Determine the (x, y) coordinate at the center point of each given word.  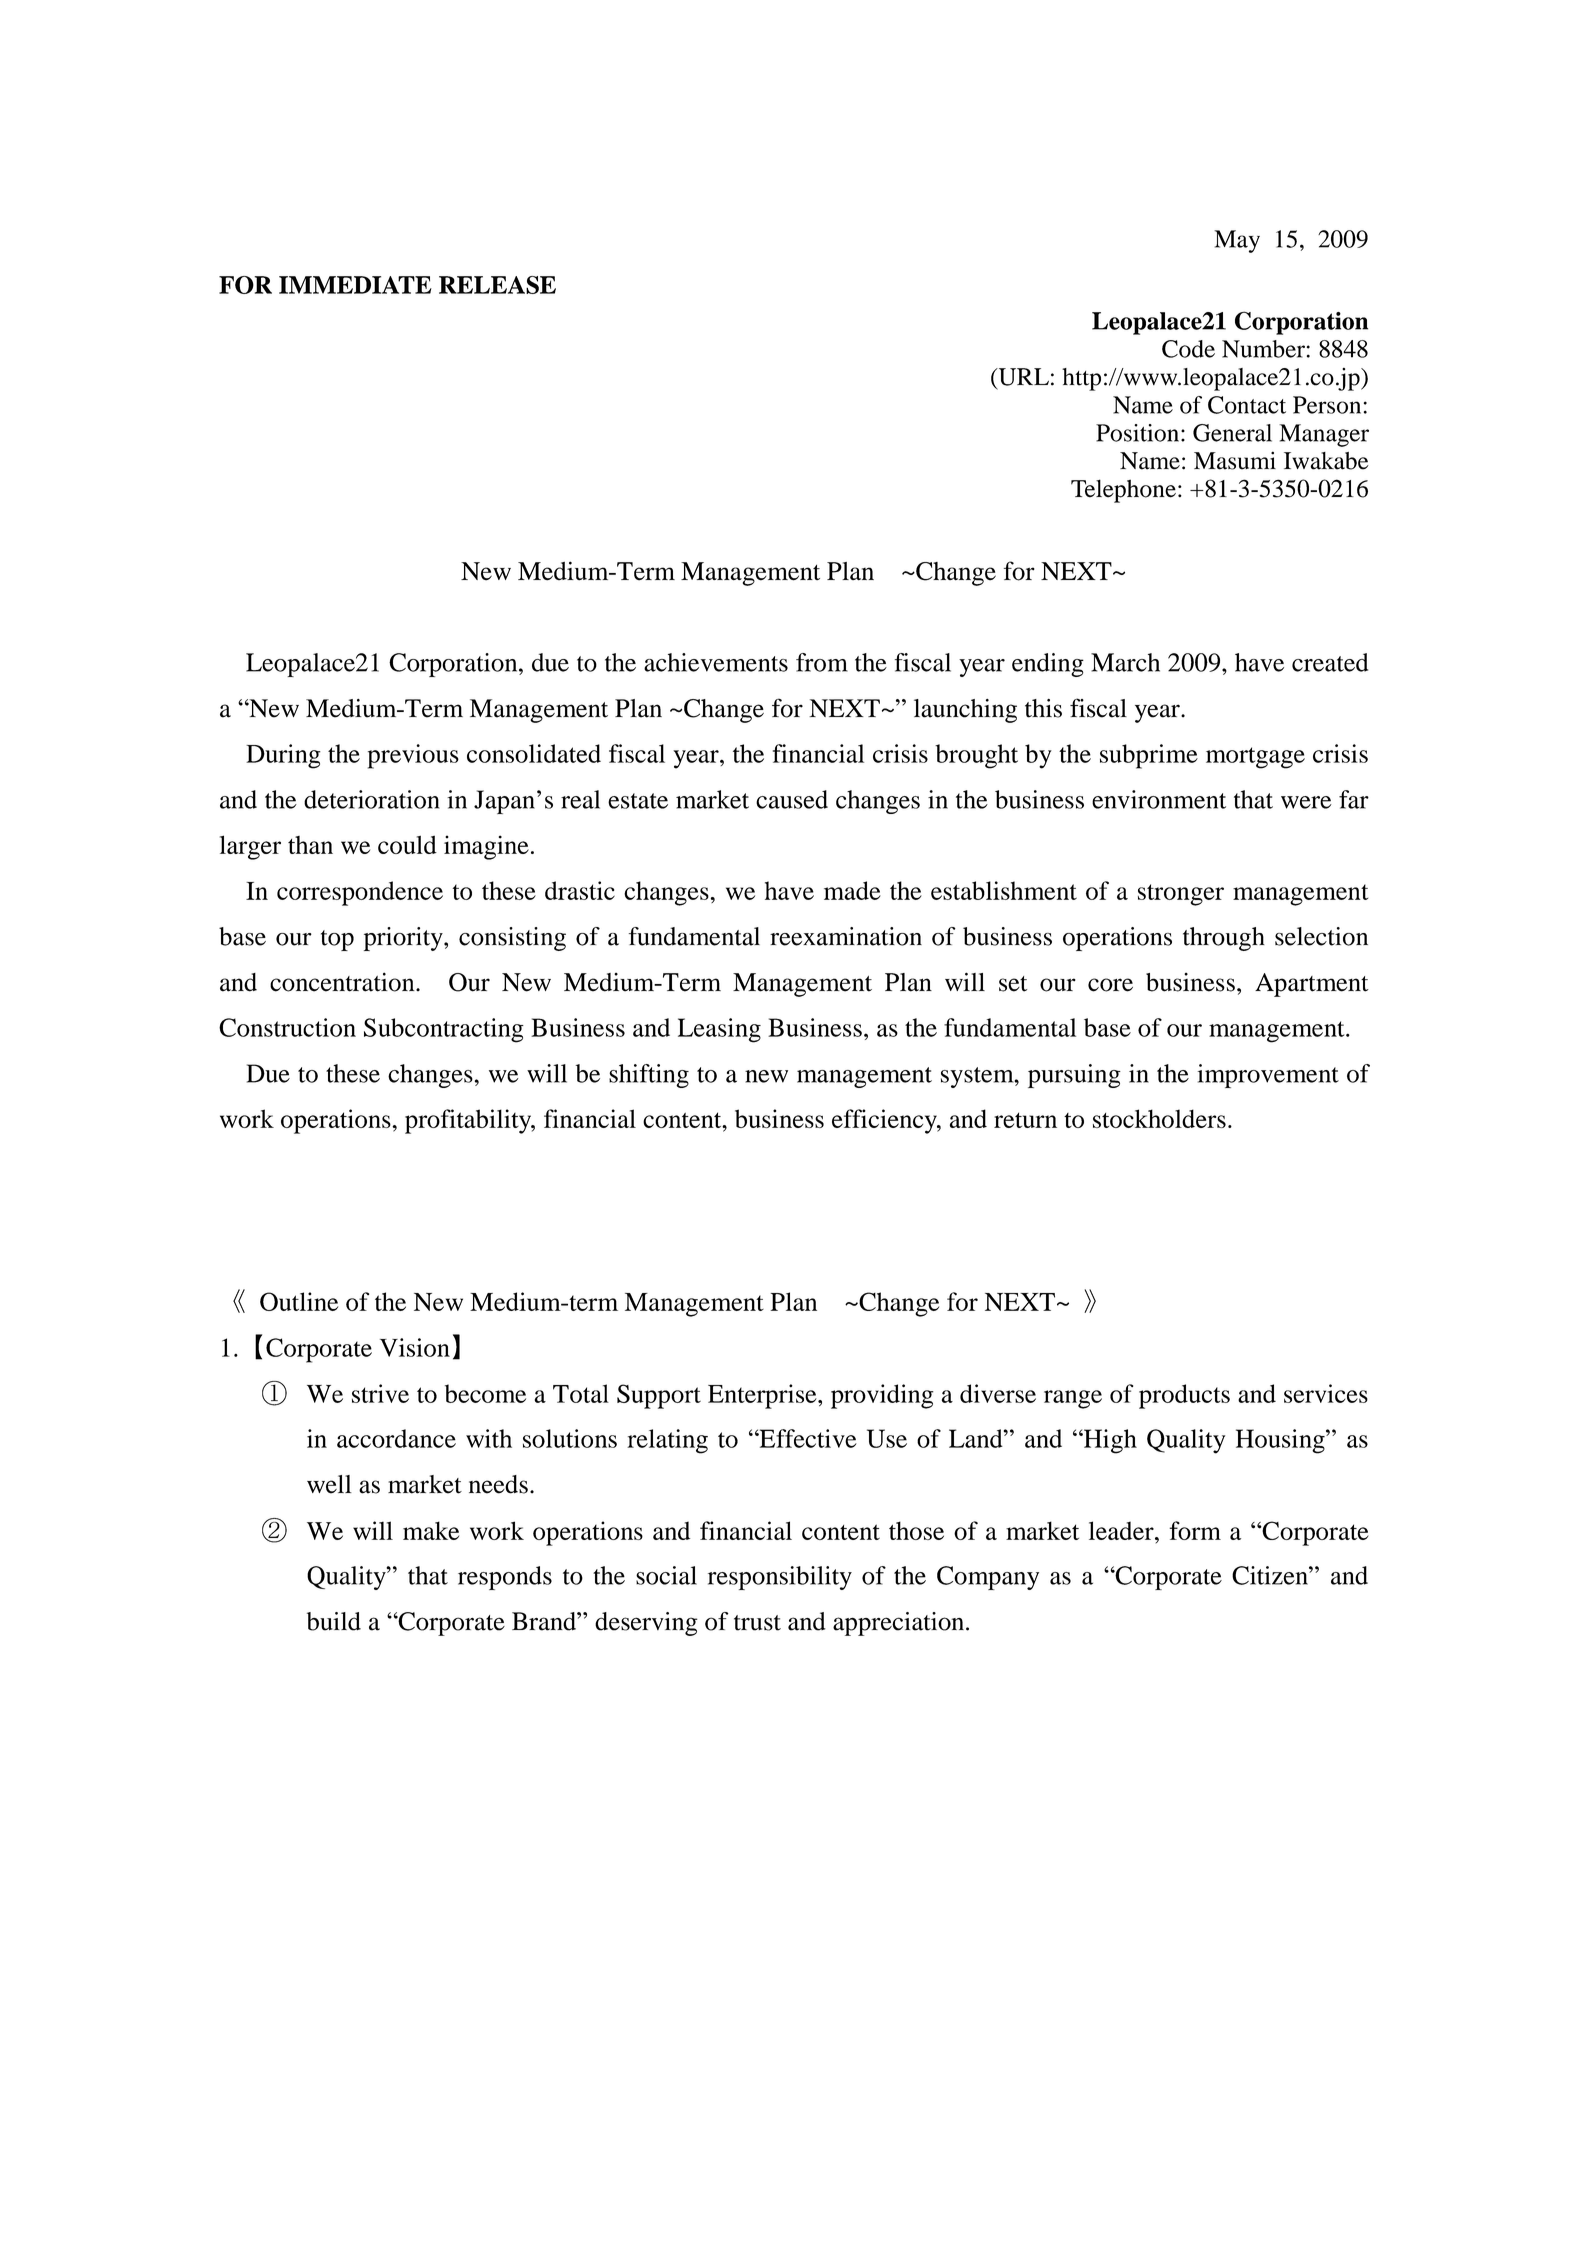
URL (1022, 378)
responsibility (780, 1578)
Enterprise (763, 1396)
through (1224, 939)
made (852, 890)
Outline (299, 1301)
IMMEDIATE (355, 285)
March (1125, 662)
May (1237, 241)
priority (404, 939)
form (1195, 1530)
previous (413, 756)
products (1184, 1396)
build (334, 1621)
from (822, 662)
